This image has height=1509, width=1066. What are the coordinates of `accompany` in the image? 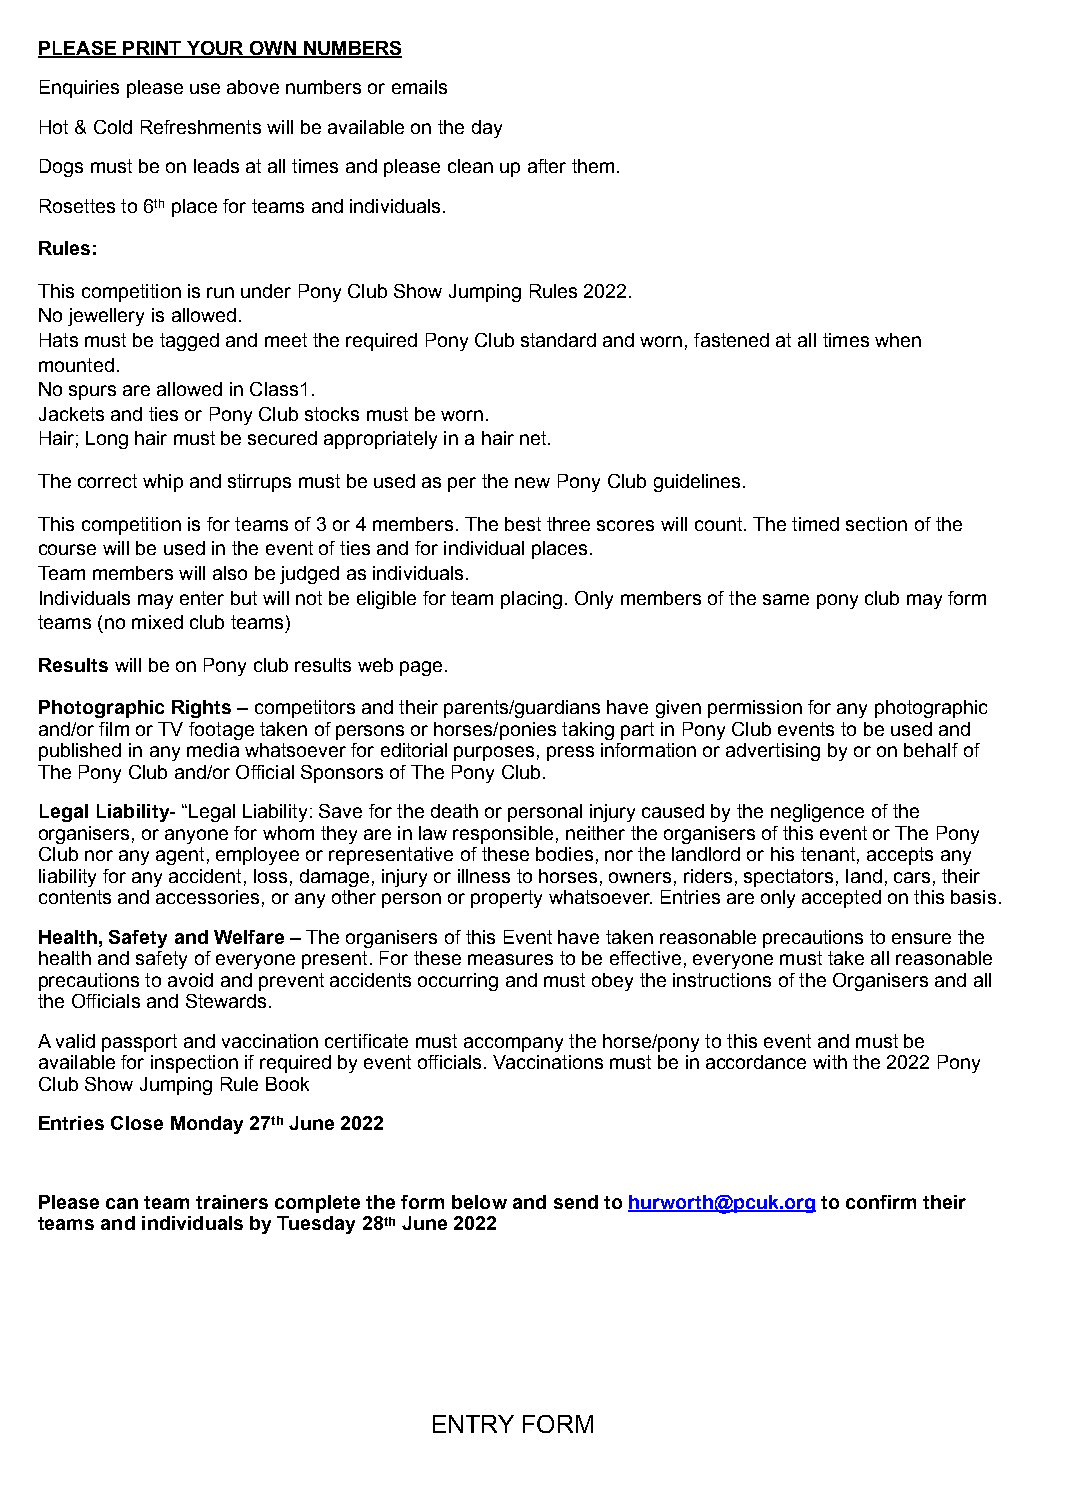 It's located at (513, 1044).
